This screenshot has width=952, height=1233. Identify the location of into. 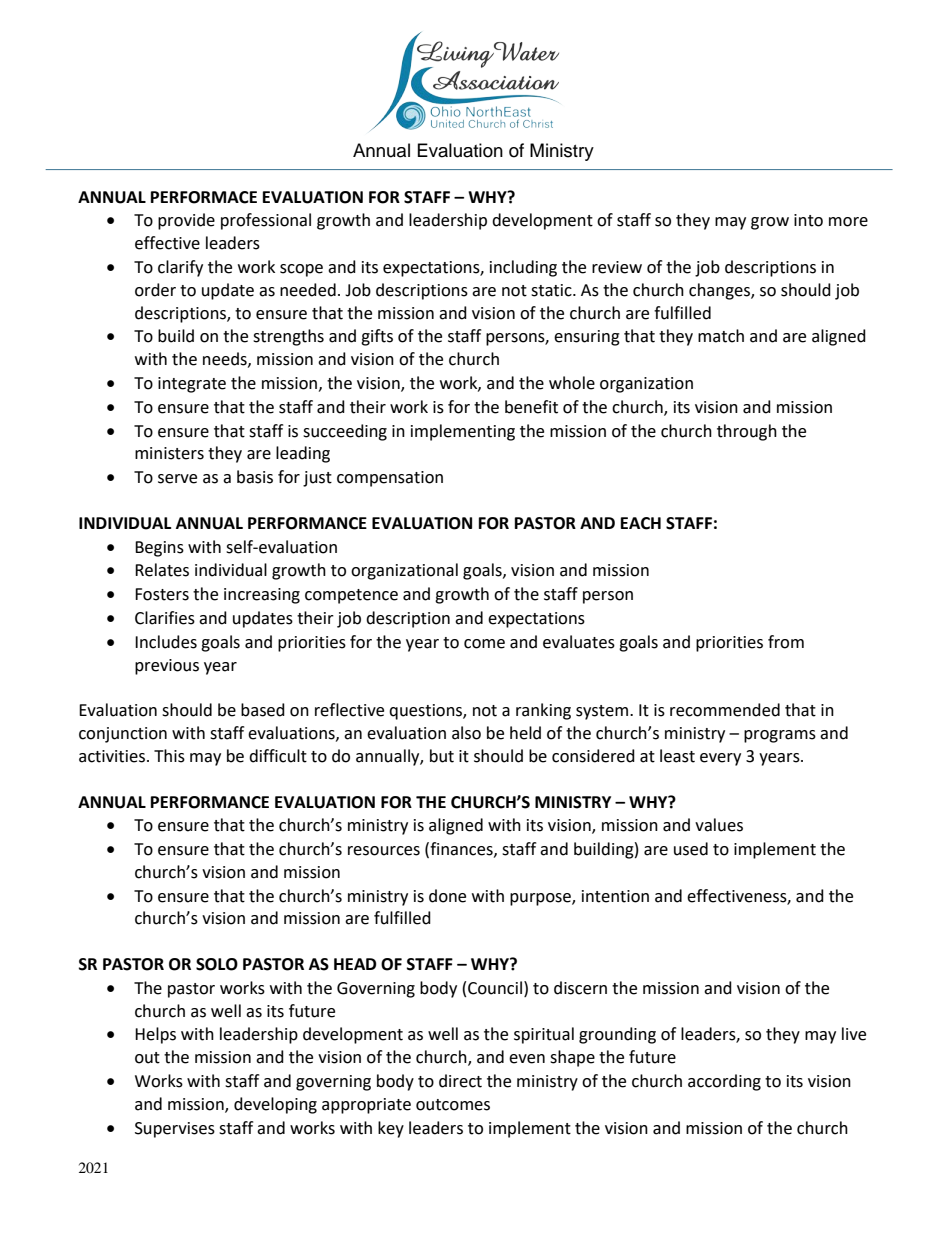
(808, 220).
